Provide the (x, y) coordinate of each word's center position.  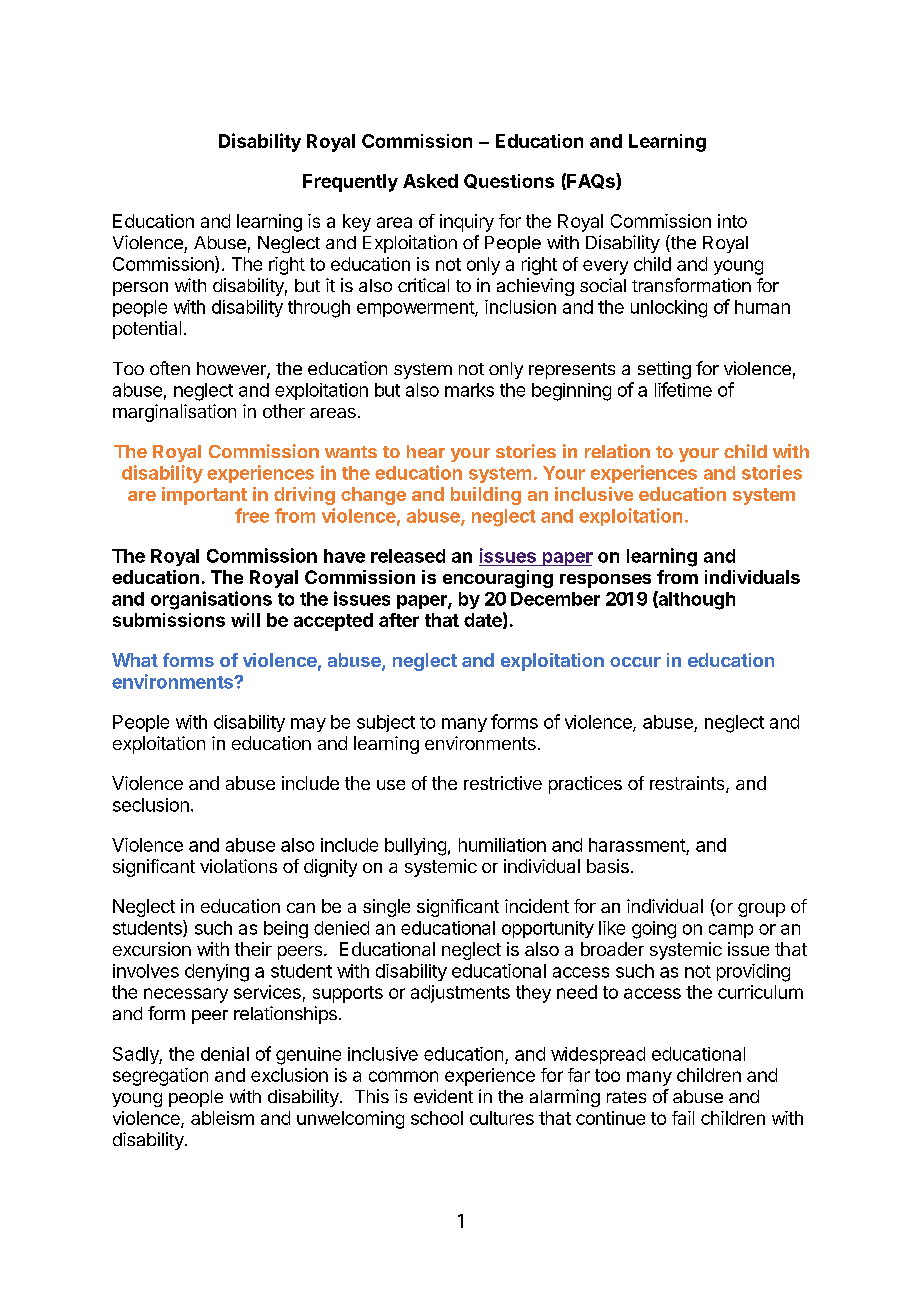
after (399, 620)
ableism (222, 1118)
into (732, 221)
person (140, 289)
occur (635, 662)
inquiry (467, 223)
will (245, 620)
